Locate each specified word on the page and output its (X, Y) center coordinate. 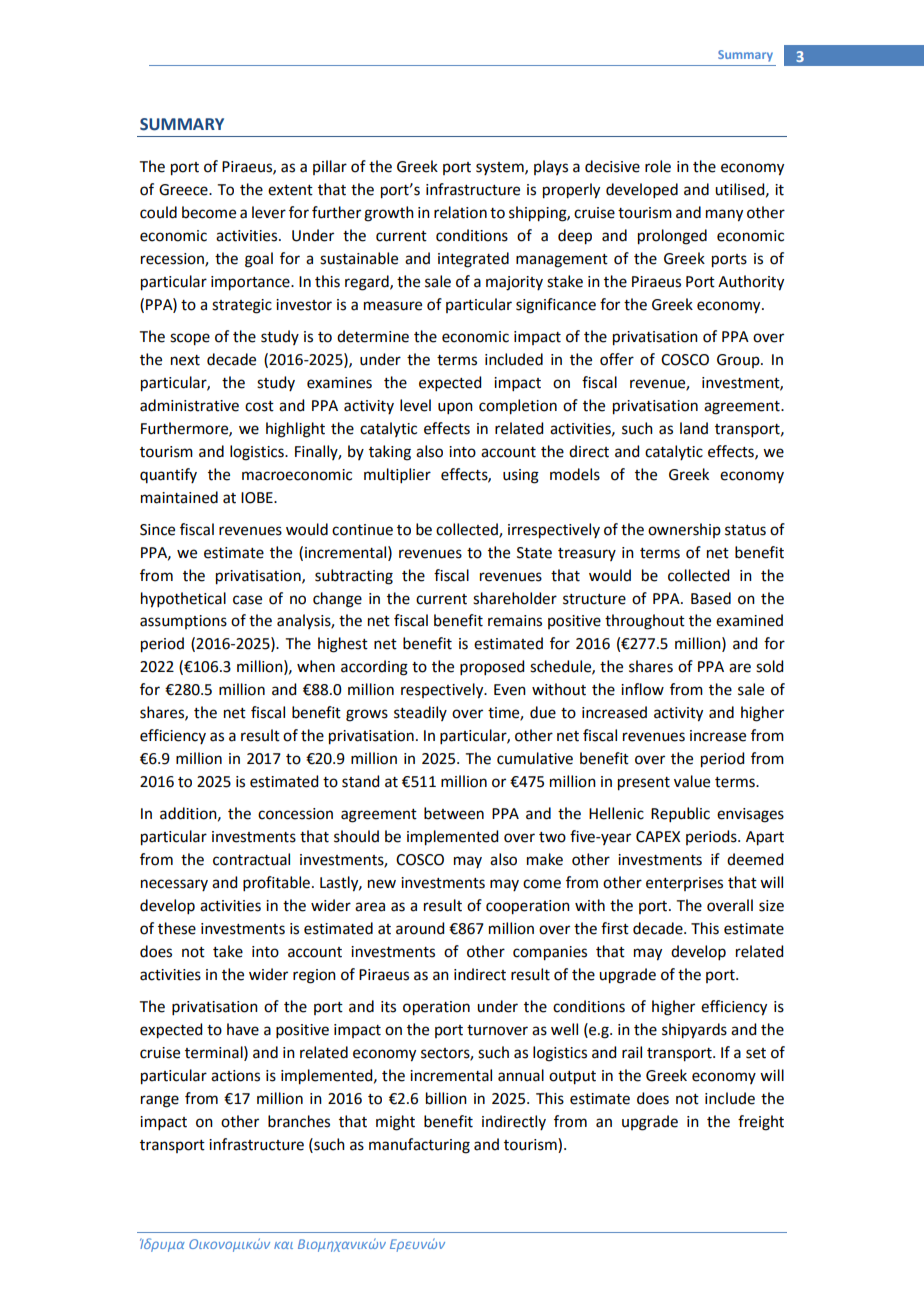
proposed (492, 667)
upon (455, 408)
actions (235, 1076)
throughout (645, 622)
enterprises (684, 884)
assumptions (183, 622)
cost (259, 406)
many (724, 215)
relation (460, 212)
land (694, 428)
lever (269, 212)
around (420, 928)
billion (446, 1098)
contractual (251, 859)
